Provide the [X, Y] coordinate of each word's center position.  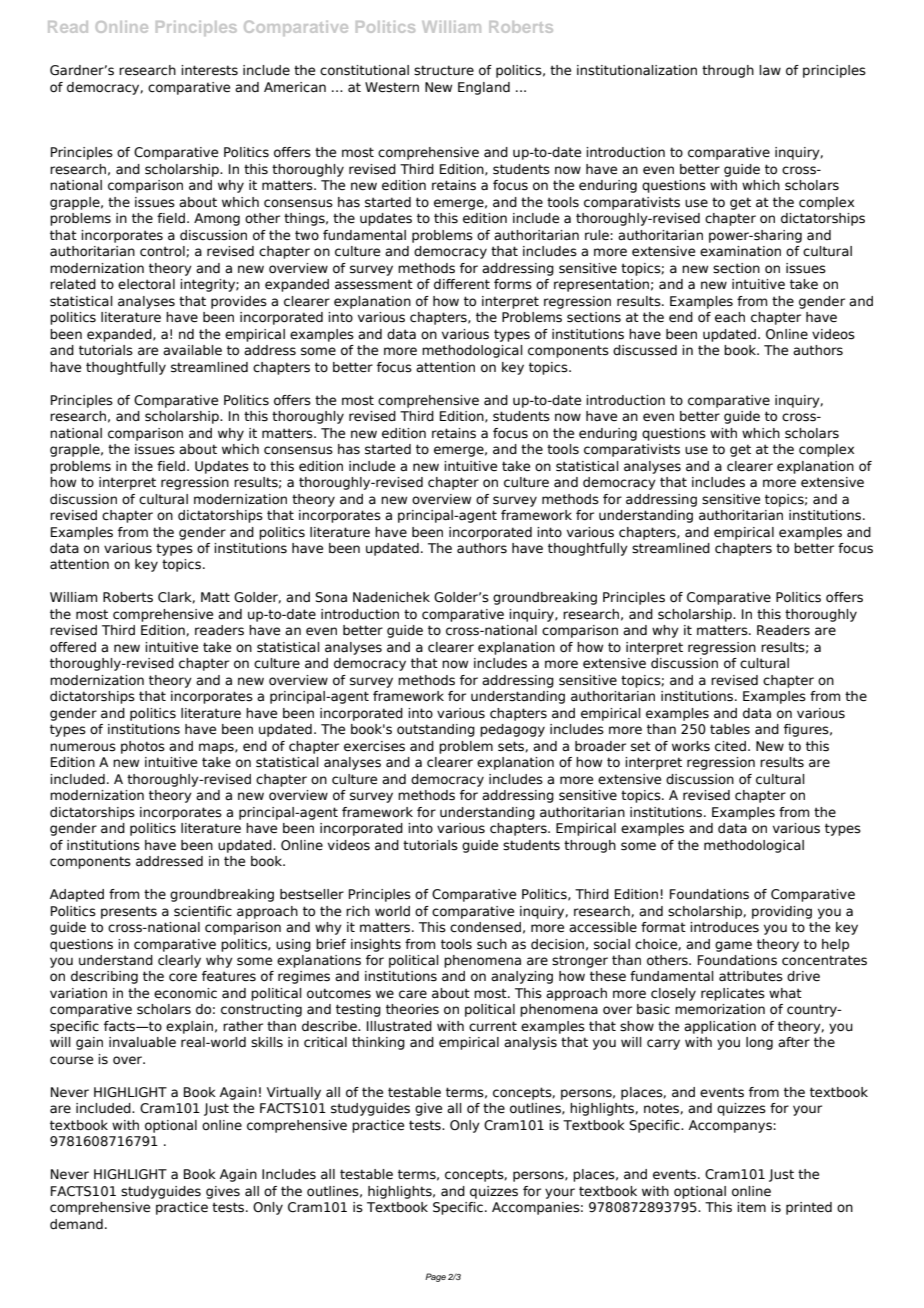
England [484, 88]
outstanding [436, 730]
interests [209, 70]
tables [730, 729]
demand [76, 1224]
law [770, 70]
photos [143, 747]
